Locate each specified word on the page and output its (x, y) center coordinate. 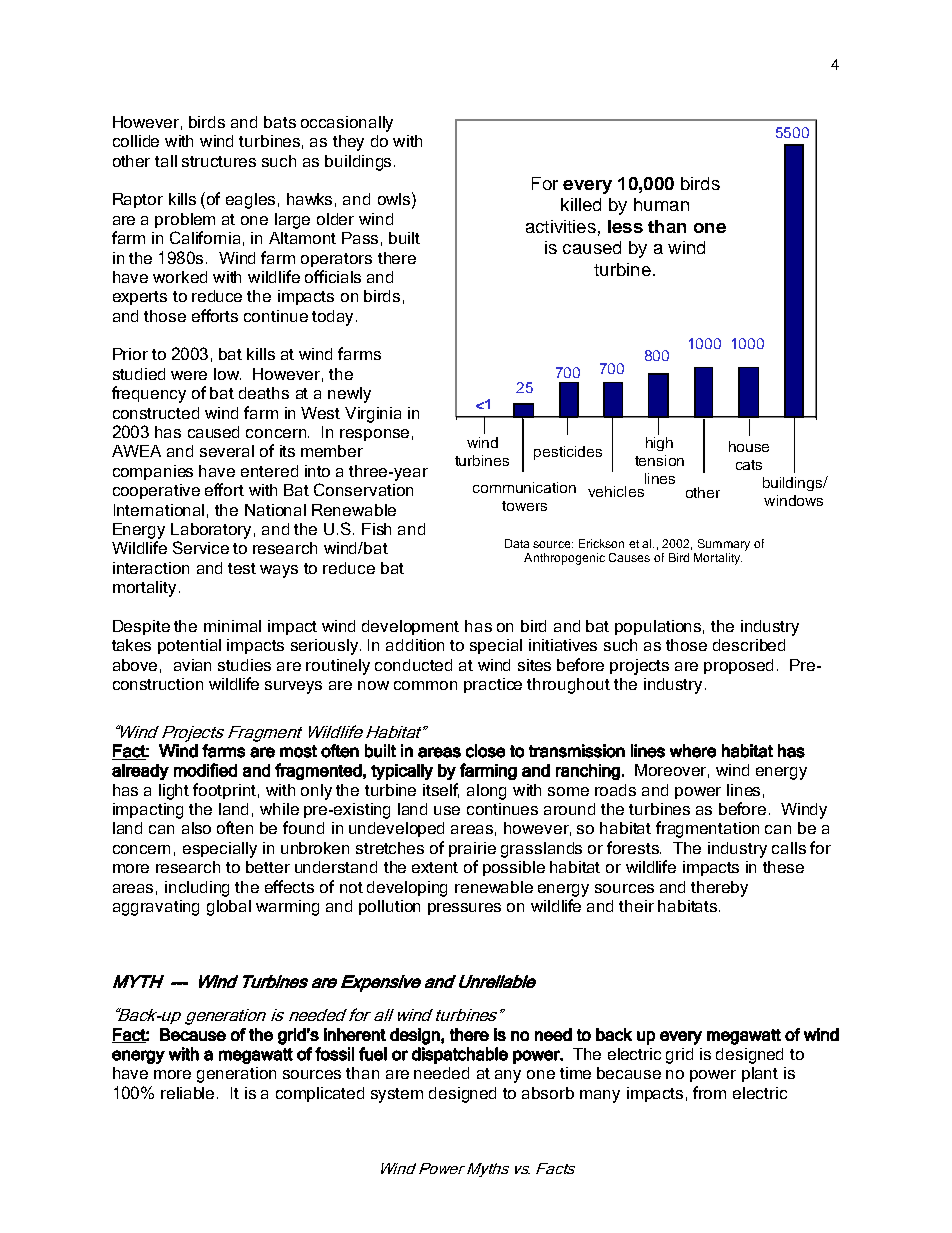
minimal (232, 626)
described (749, 645)
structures (219, 161)
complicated (320, 1094)
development (410, 627)
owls (394, 199)
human (661, 204)
